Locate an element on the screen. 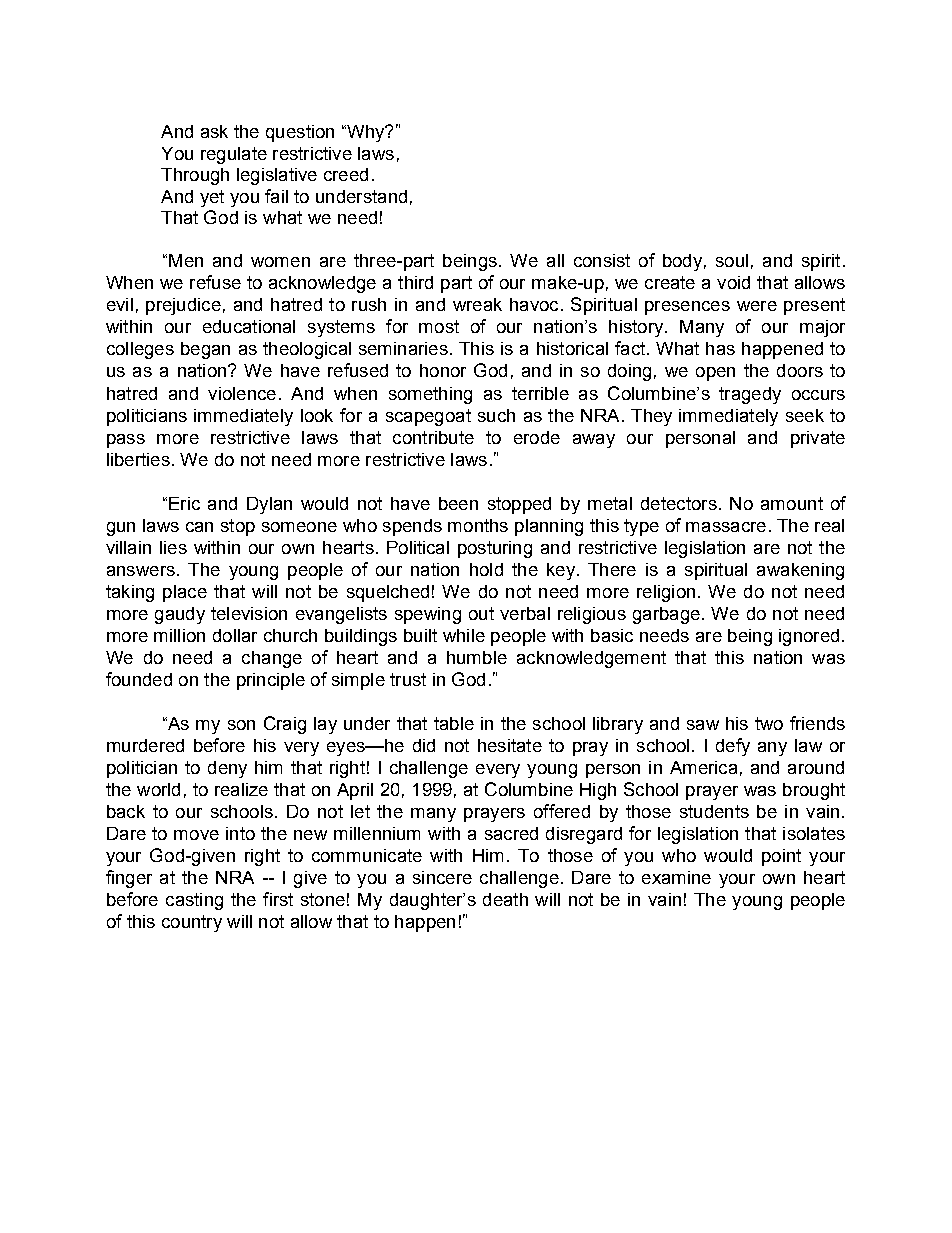 This screenshot has width=952, height=1233. casting is located at coordinates (194, 901).
